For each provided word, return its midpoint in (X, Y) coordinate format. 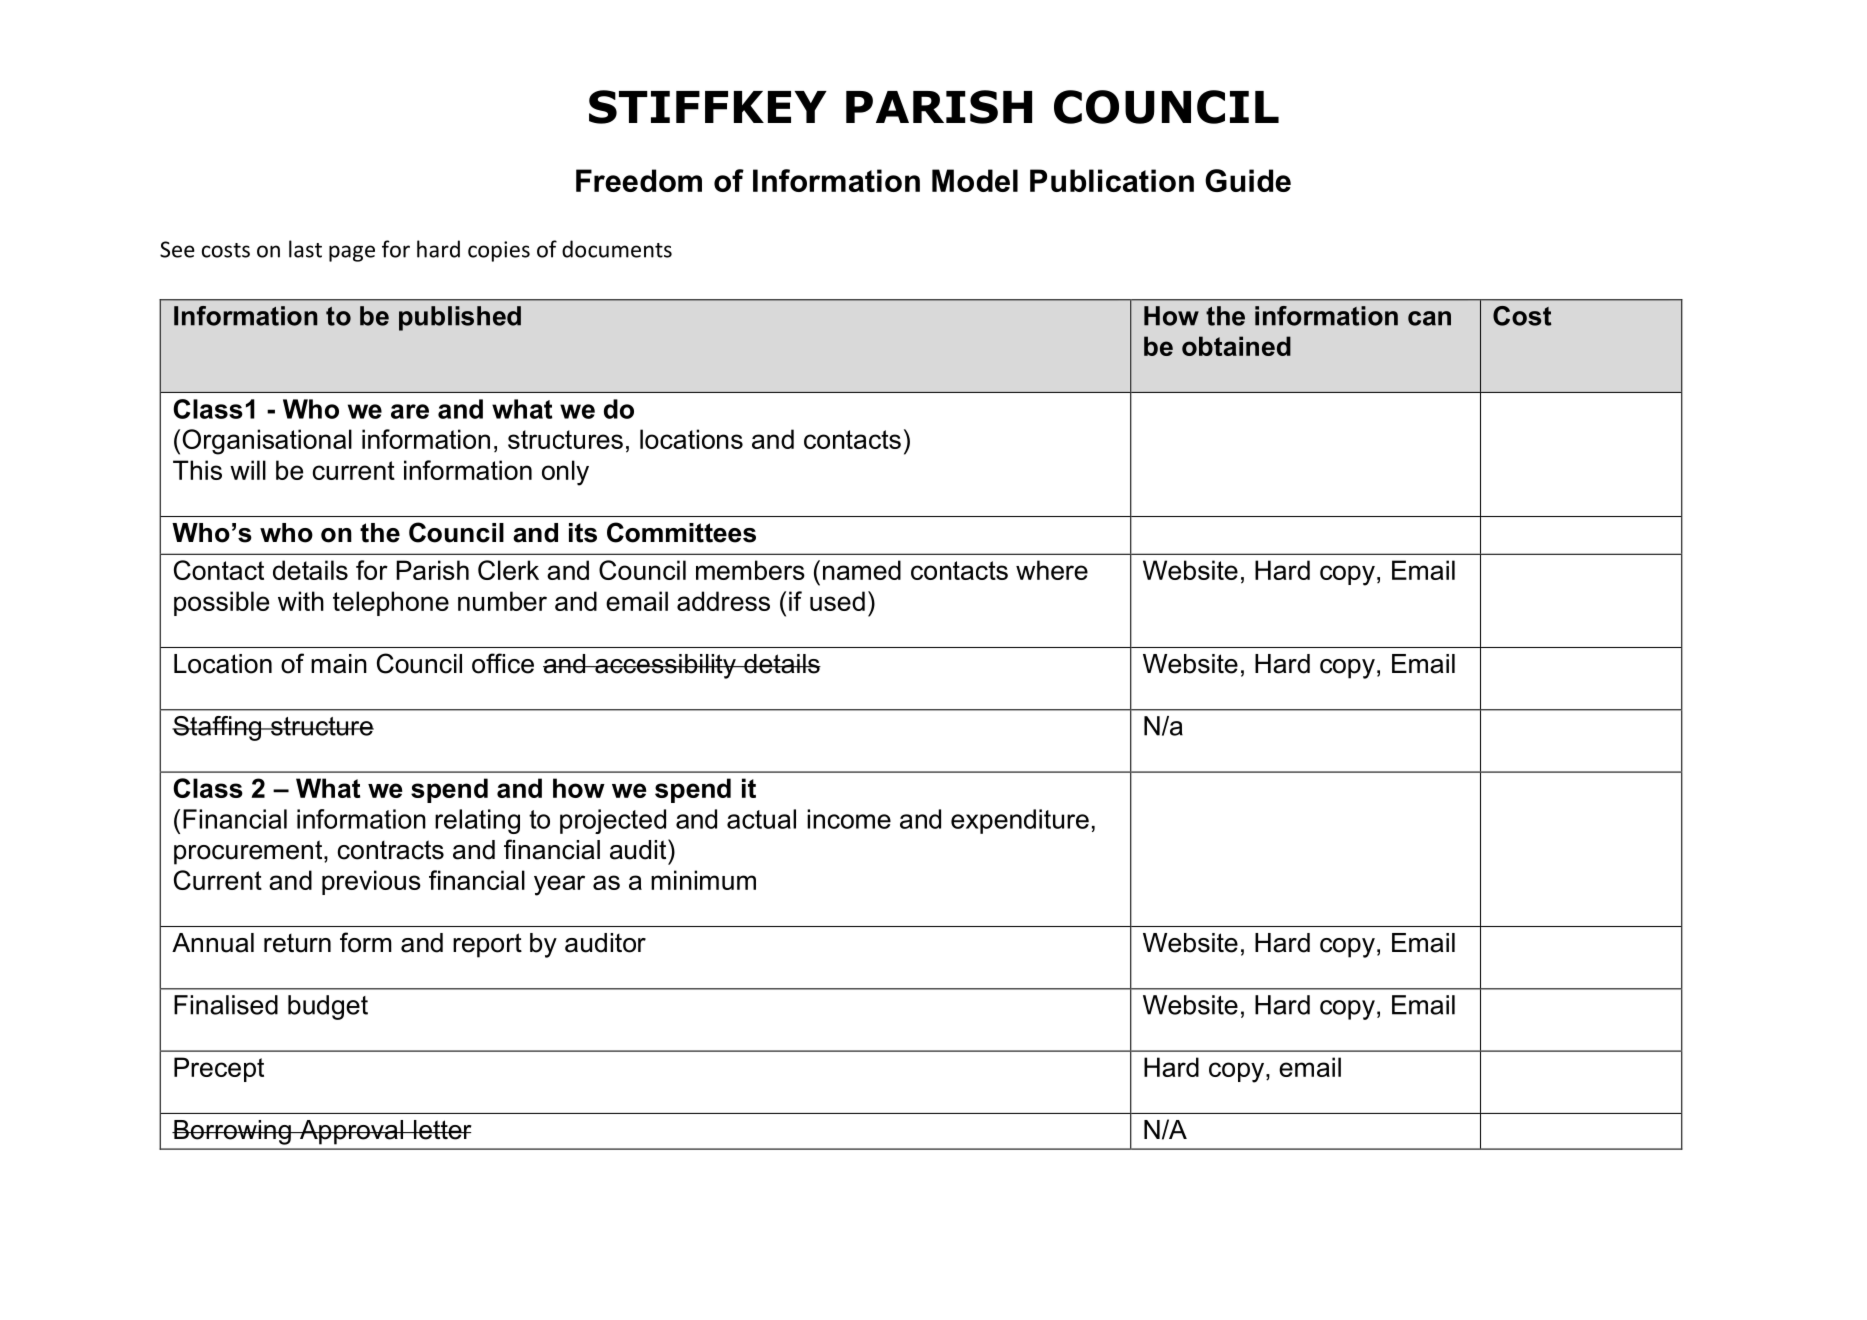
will (248, 470)
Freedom (639, 180)
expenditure (1020, 821)
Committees (681, 532)
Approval (351, 1132)
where (1052, 570)
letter (441, 1130)
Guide (1248, 180)
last (305, 249)
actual (761, 819)
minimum (703, 880)
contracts (391, 850)
